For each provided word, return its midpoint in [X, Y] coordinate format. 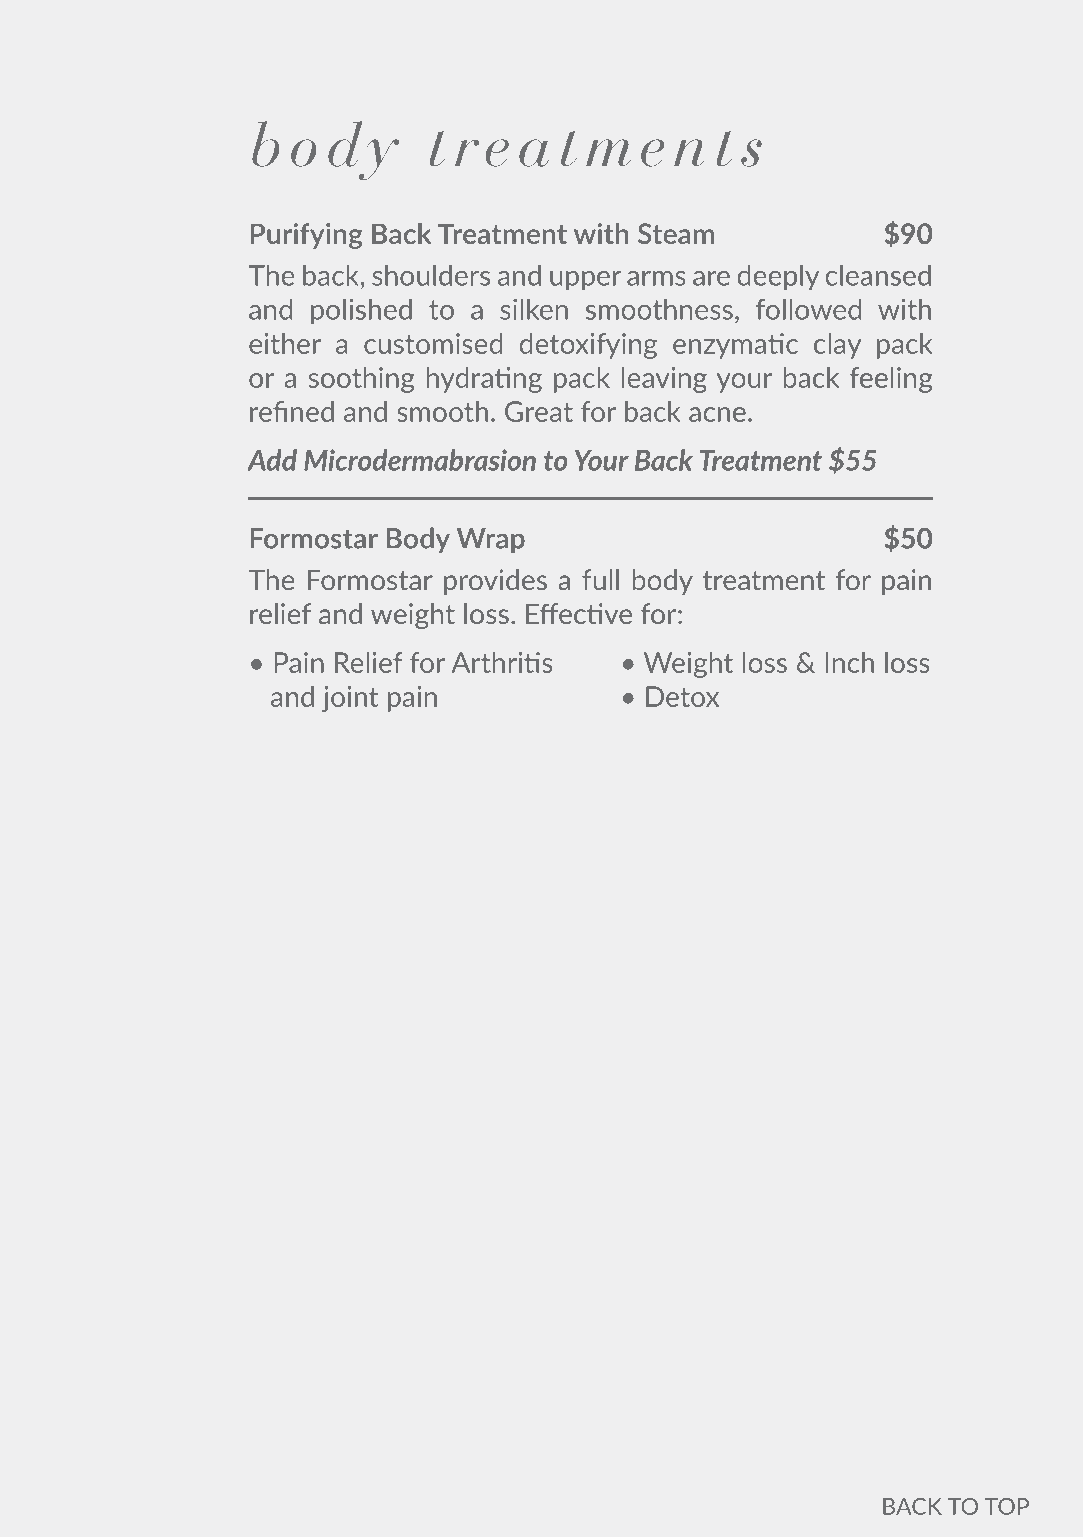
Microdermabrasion [420, 460]
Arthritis [502, 662]
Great [539, 411]
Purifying [306, 236]
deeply [778, 277]
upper [585, 281]
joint [350, 699]
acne [717, 414]
